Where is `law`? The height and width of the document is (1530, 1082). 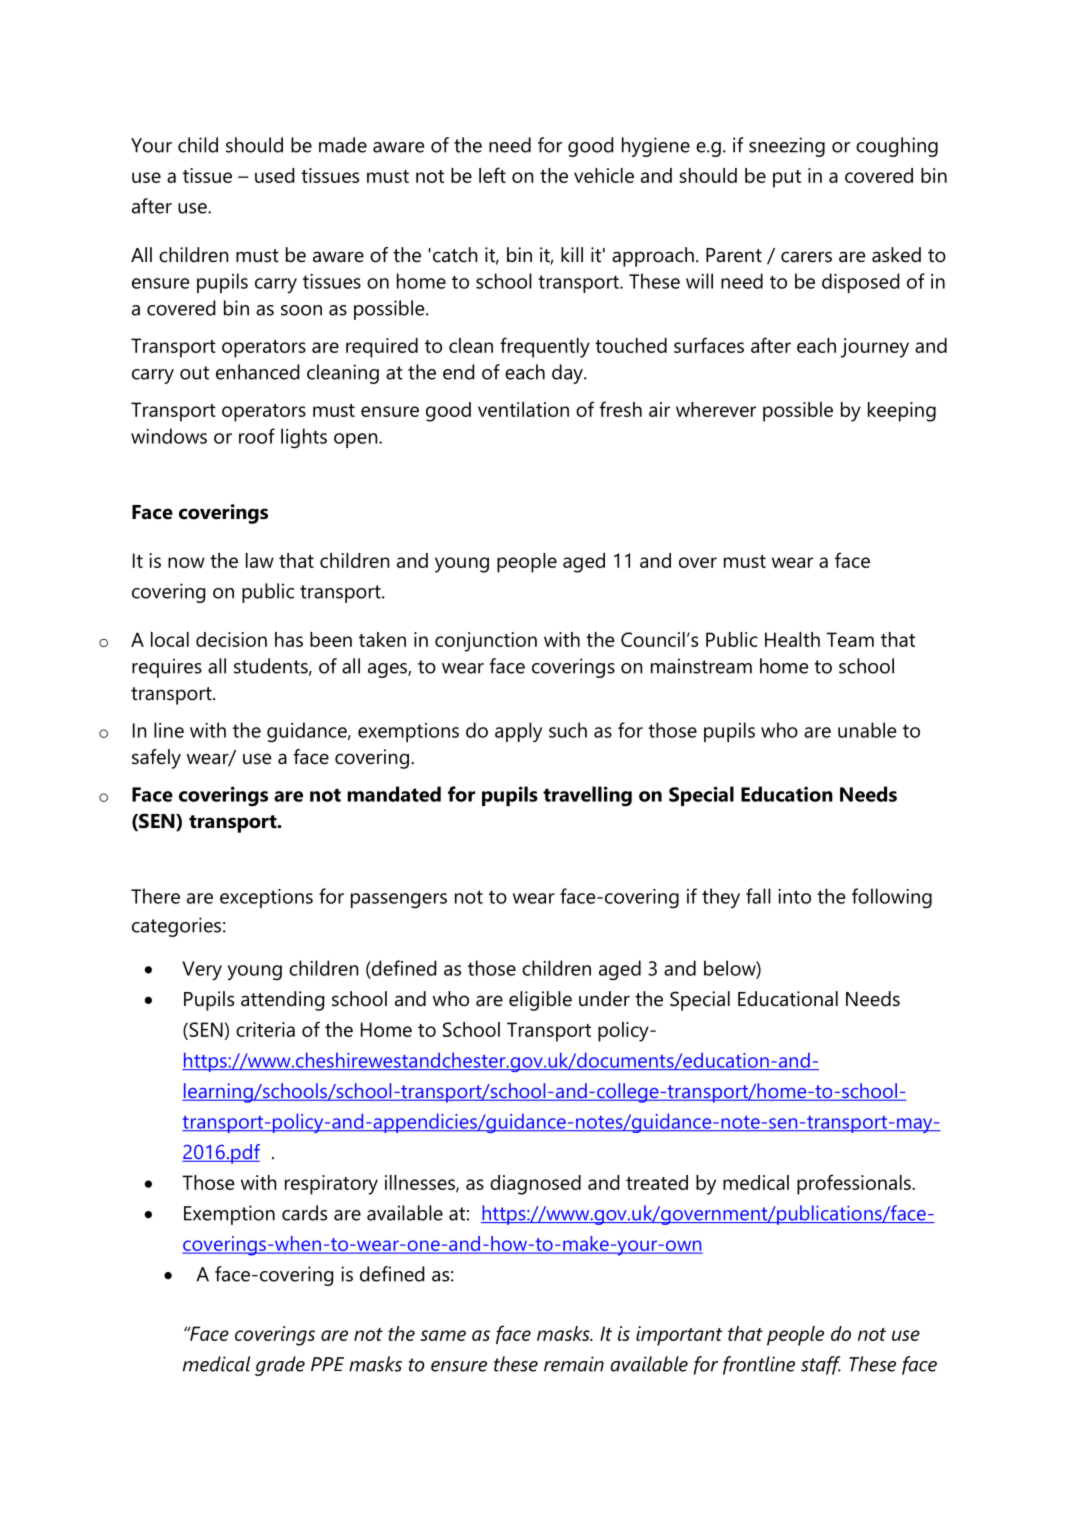
law is located at coordinates (260, 560).
